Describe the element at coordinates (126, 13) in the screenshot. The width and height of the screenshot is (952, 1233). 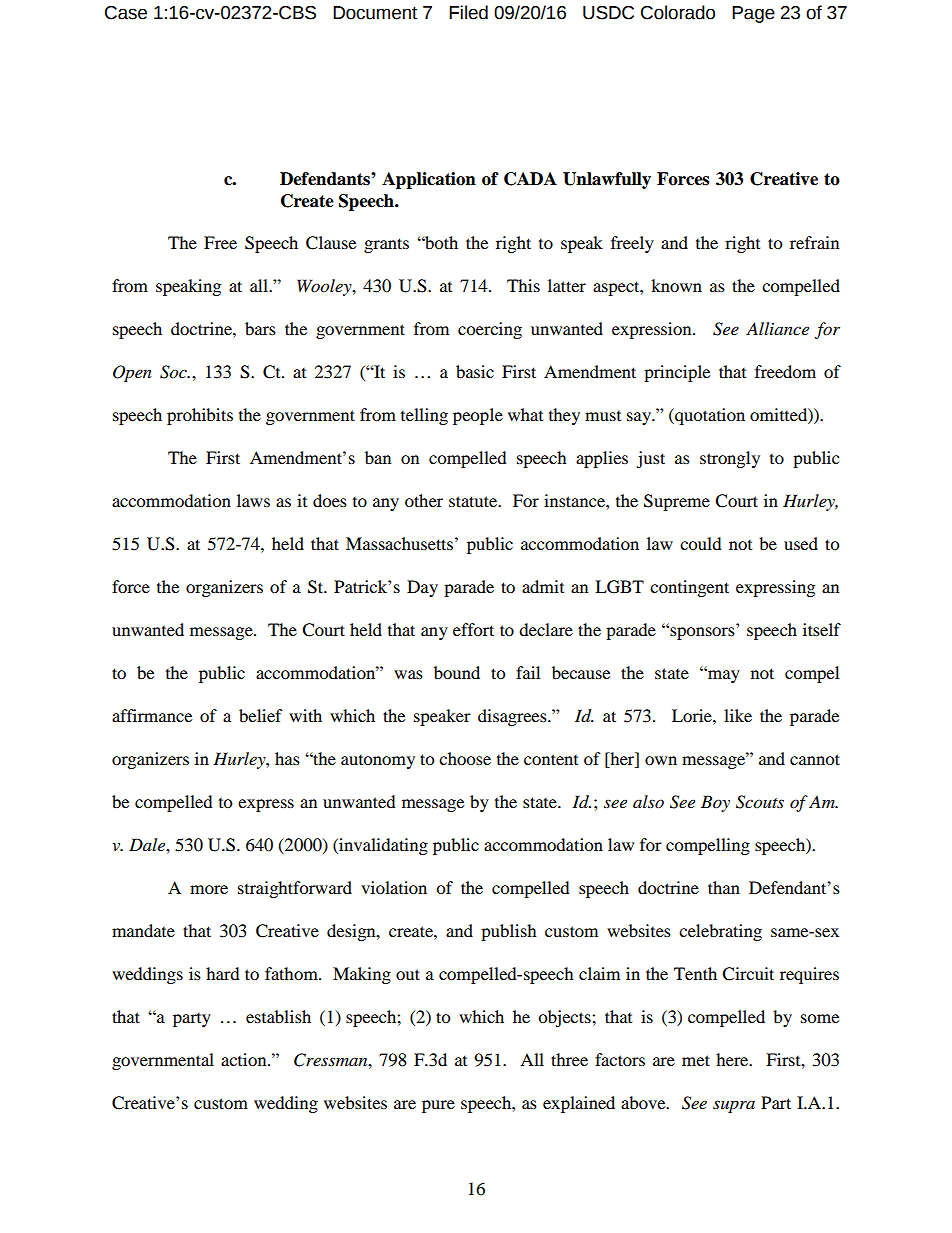
I see `Case` at that location.
